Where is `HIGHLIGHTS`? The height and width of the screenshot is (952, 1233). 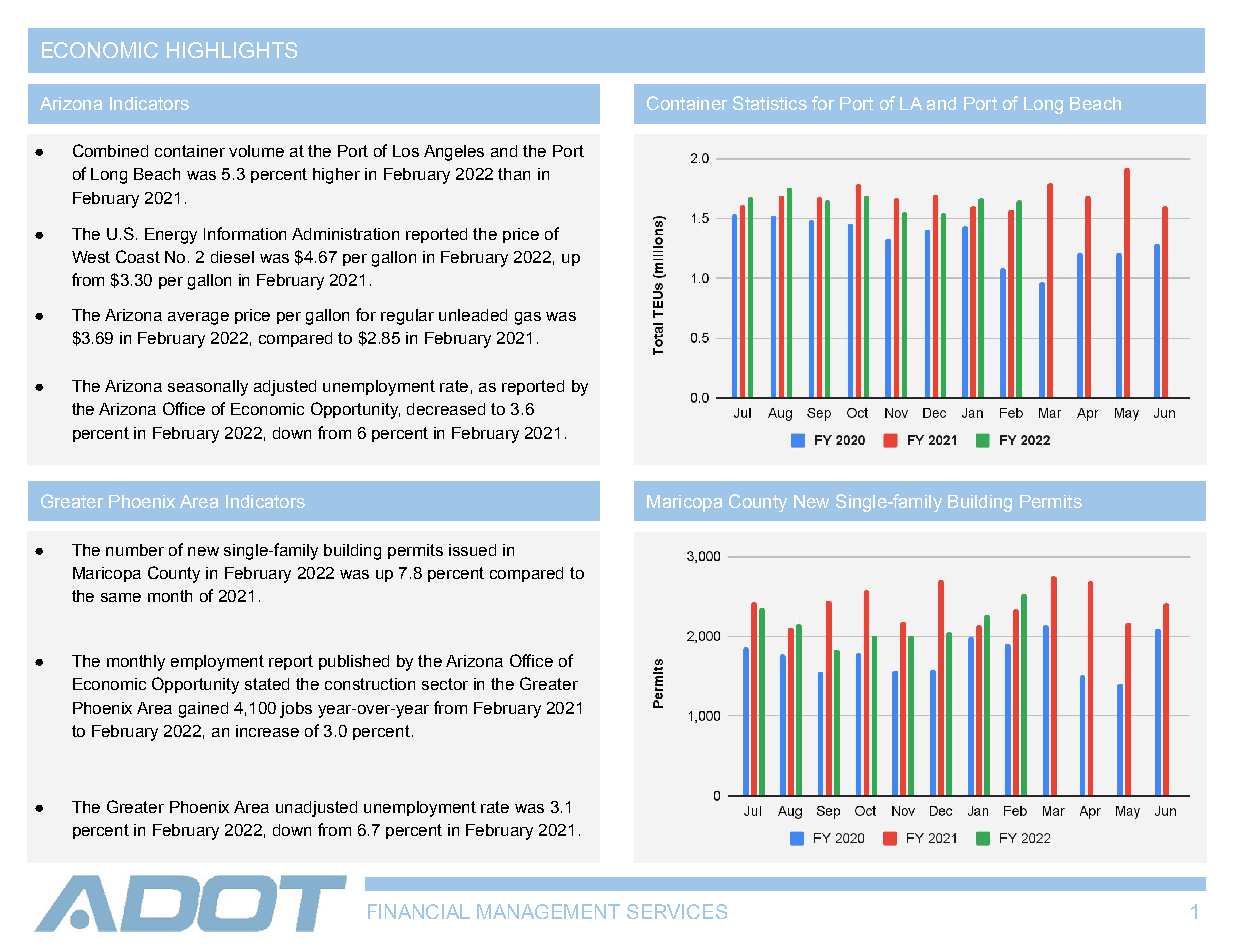 HIGHLIGHTS is located at coordinates (232, 50).
